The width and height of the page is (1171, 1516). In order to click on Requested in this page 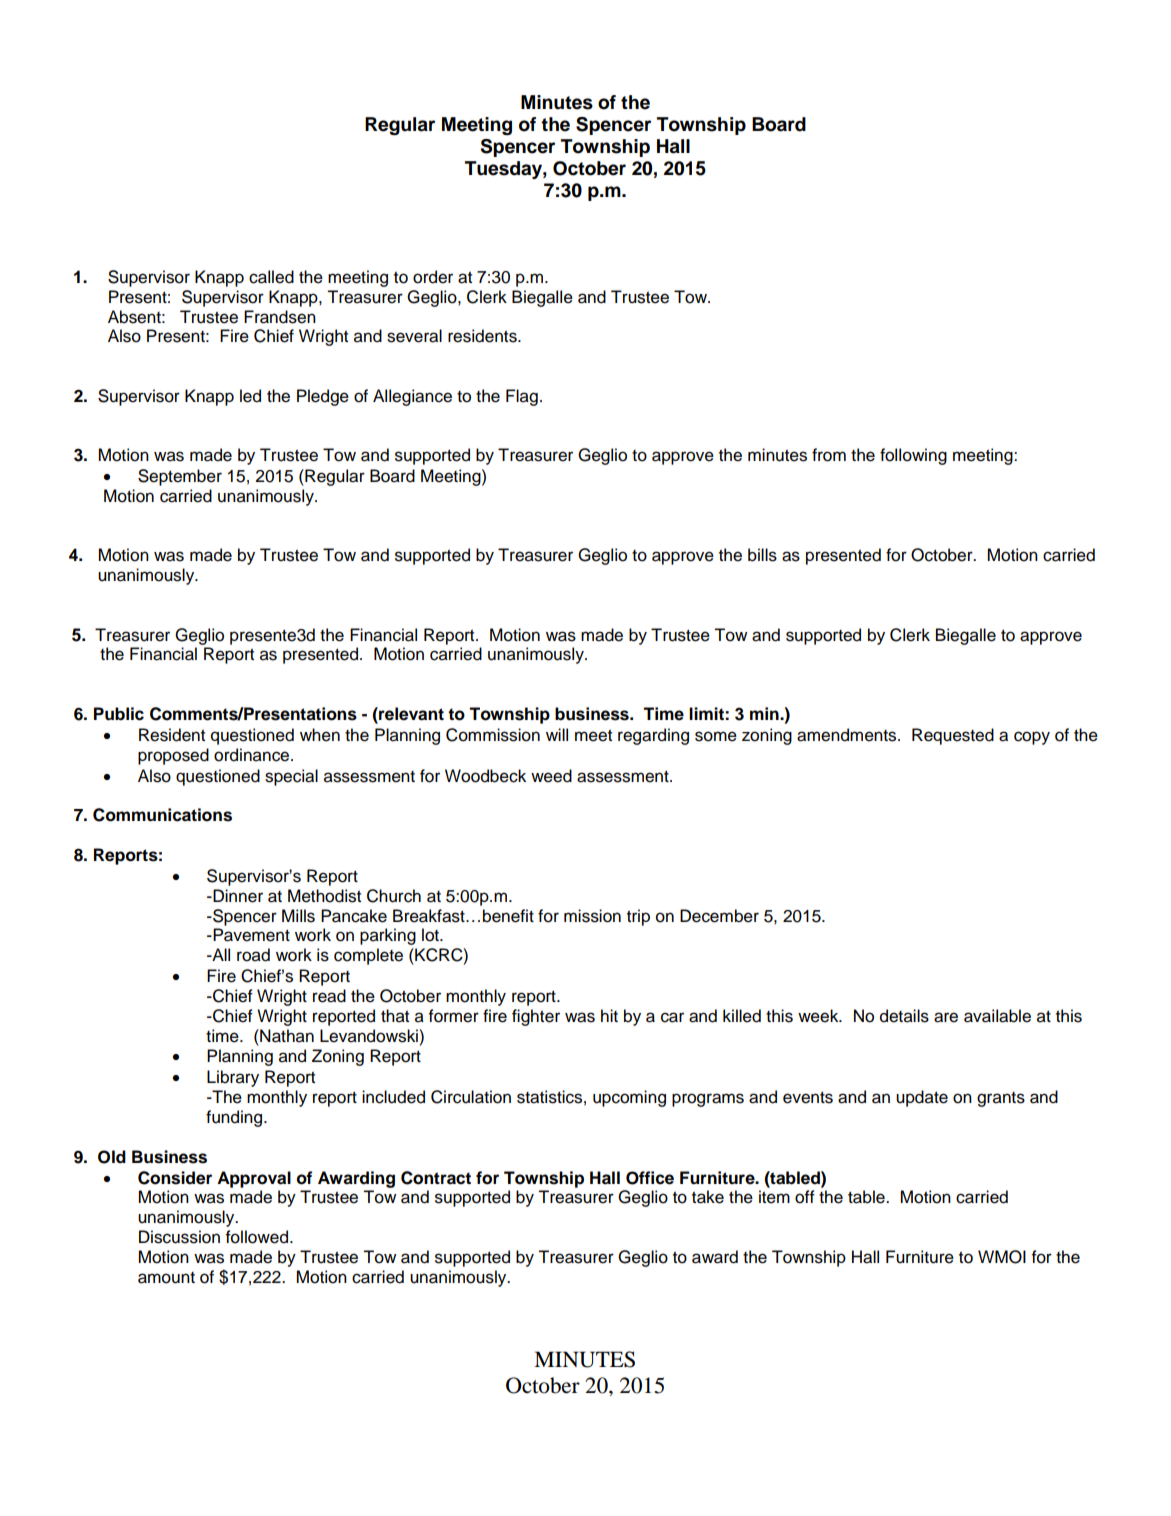, I will do `click(953, 736)`.
